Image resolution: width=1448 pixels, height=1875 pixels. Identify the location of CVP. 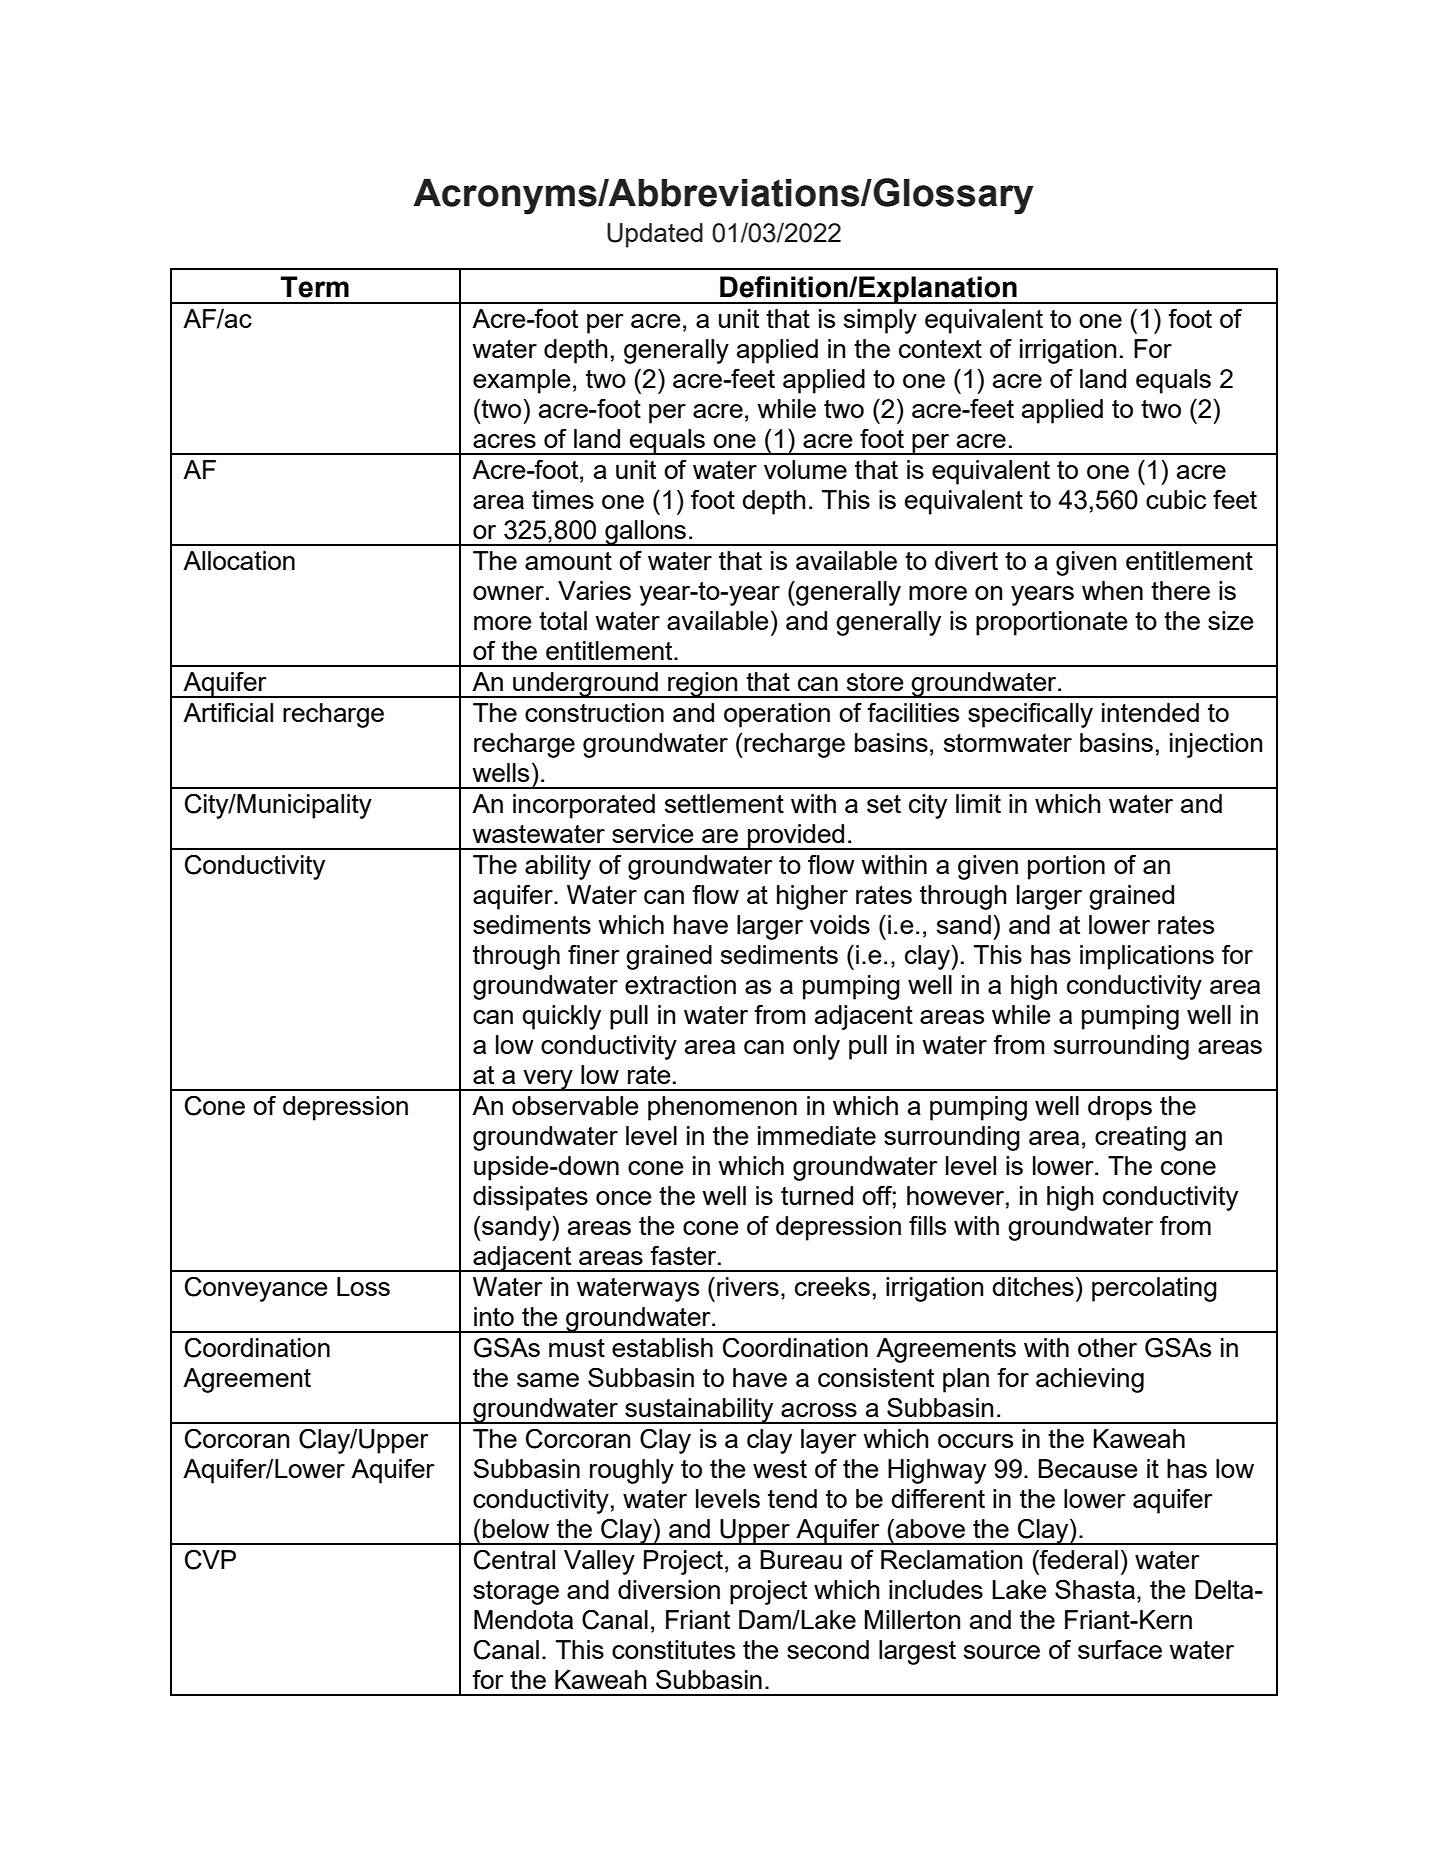
(210, 1560).
